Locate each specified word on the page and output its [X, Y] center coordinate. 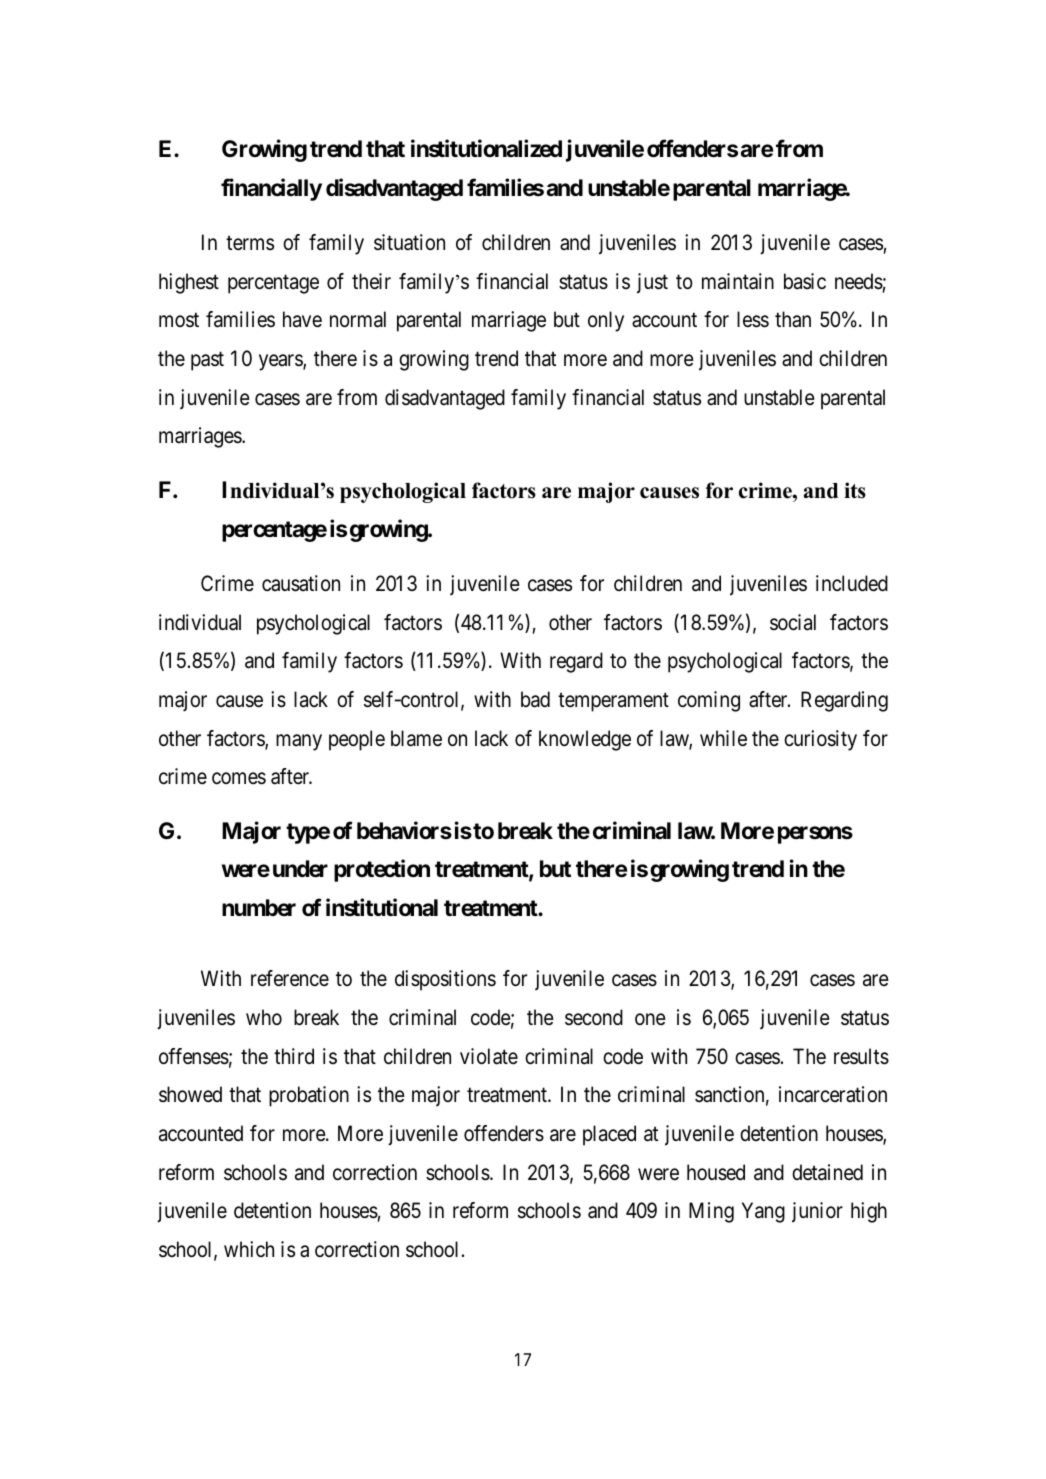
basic [805, 281]
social [793, 622]
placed [609, 1135]
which [249, 1249]
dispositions [445, 980]
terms [250, 243]
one [650, 1019]
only [606, 321]
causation [301, 583]
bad [535, 699]
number [259, 908]
